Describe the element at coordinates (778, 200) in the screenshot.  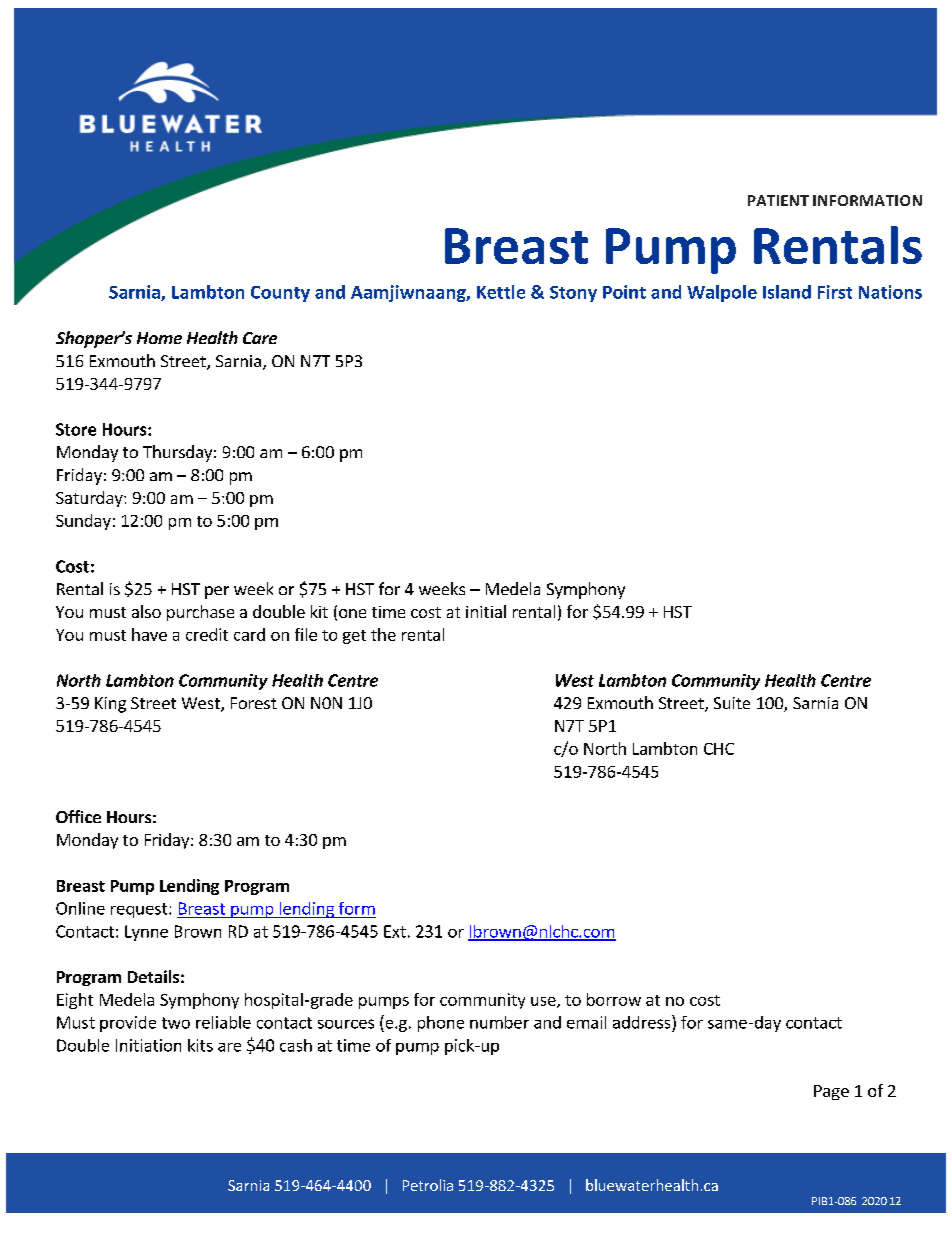
I see `PATIENT` at that location.
